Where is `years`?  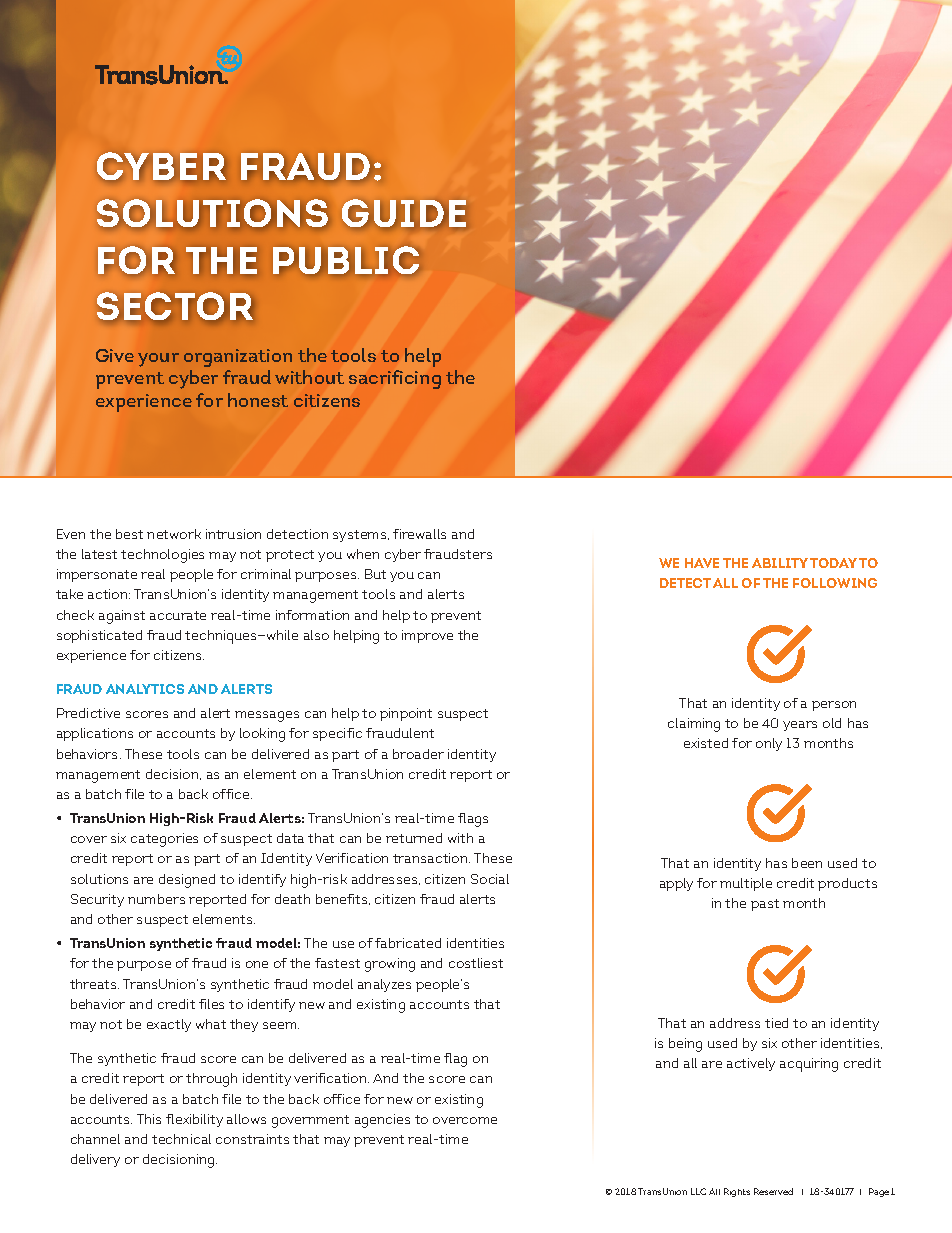
years is located at coordinates (800, 726).
